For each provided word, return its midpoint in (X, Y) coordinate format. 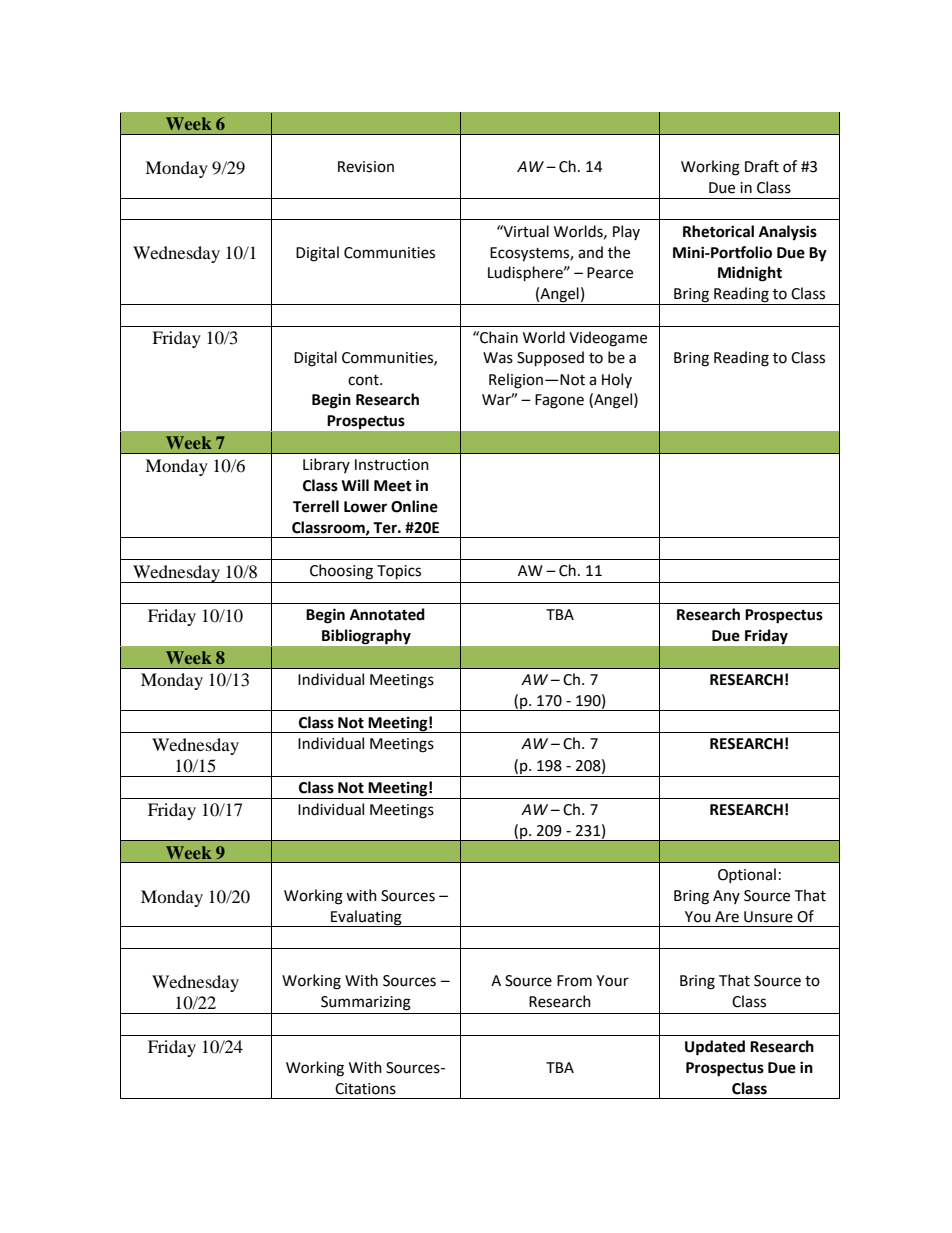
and (590, 252)
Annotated (387, 614)
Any (726, 897)
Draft (762, 166)
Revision (366, 167)
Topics (399, 572)
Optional (747, 875)
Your (612, 981)
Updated (715, 1048)
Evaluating (366, 918)
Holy (617, 380)
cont (364, 380)
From (574, 981)
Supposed (550, 358)
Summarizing (366, 1003)
